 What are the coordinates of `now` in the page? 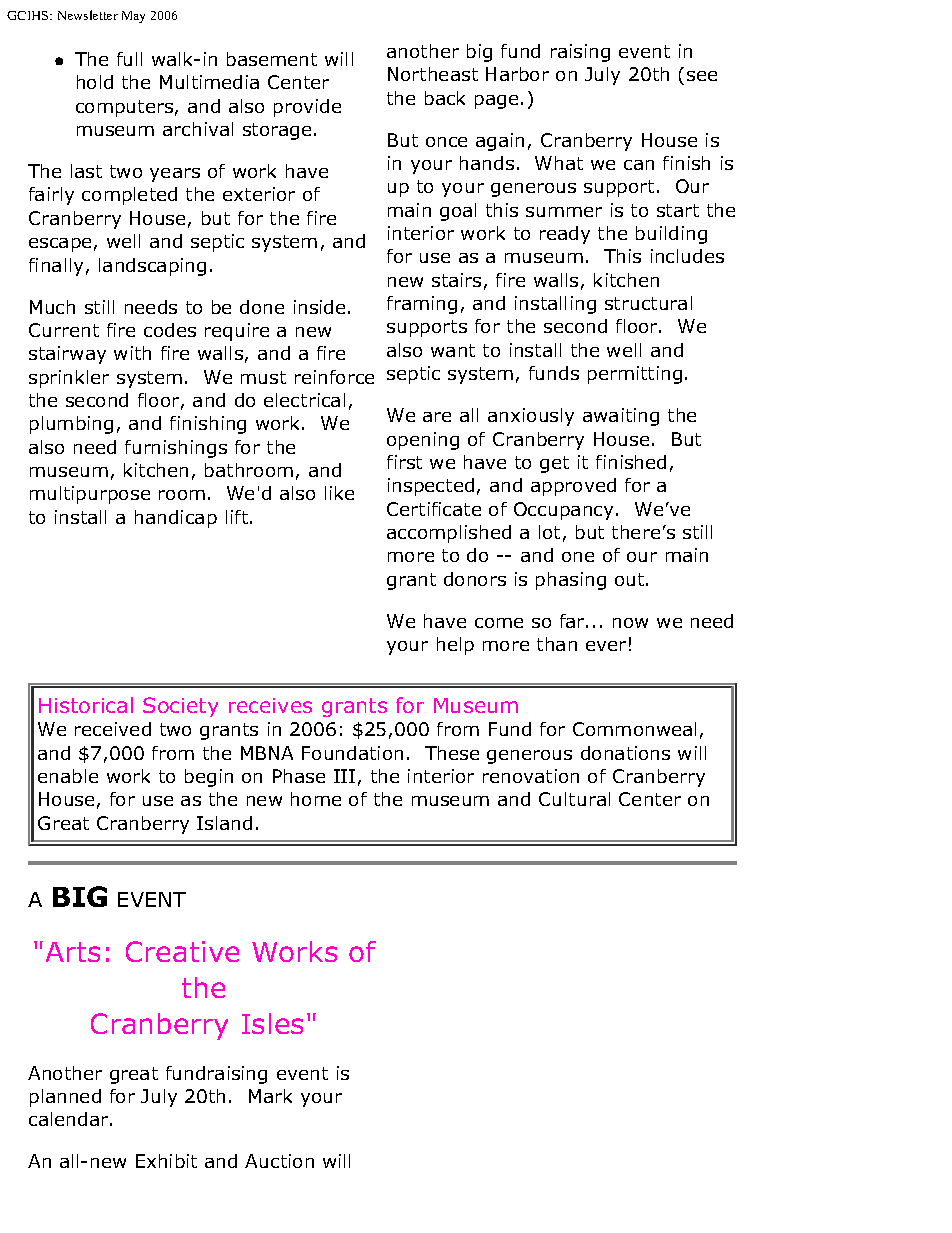 It's located at (630, 623).
